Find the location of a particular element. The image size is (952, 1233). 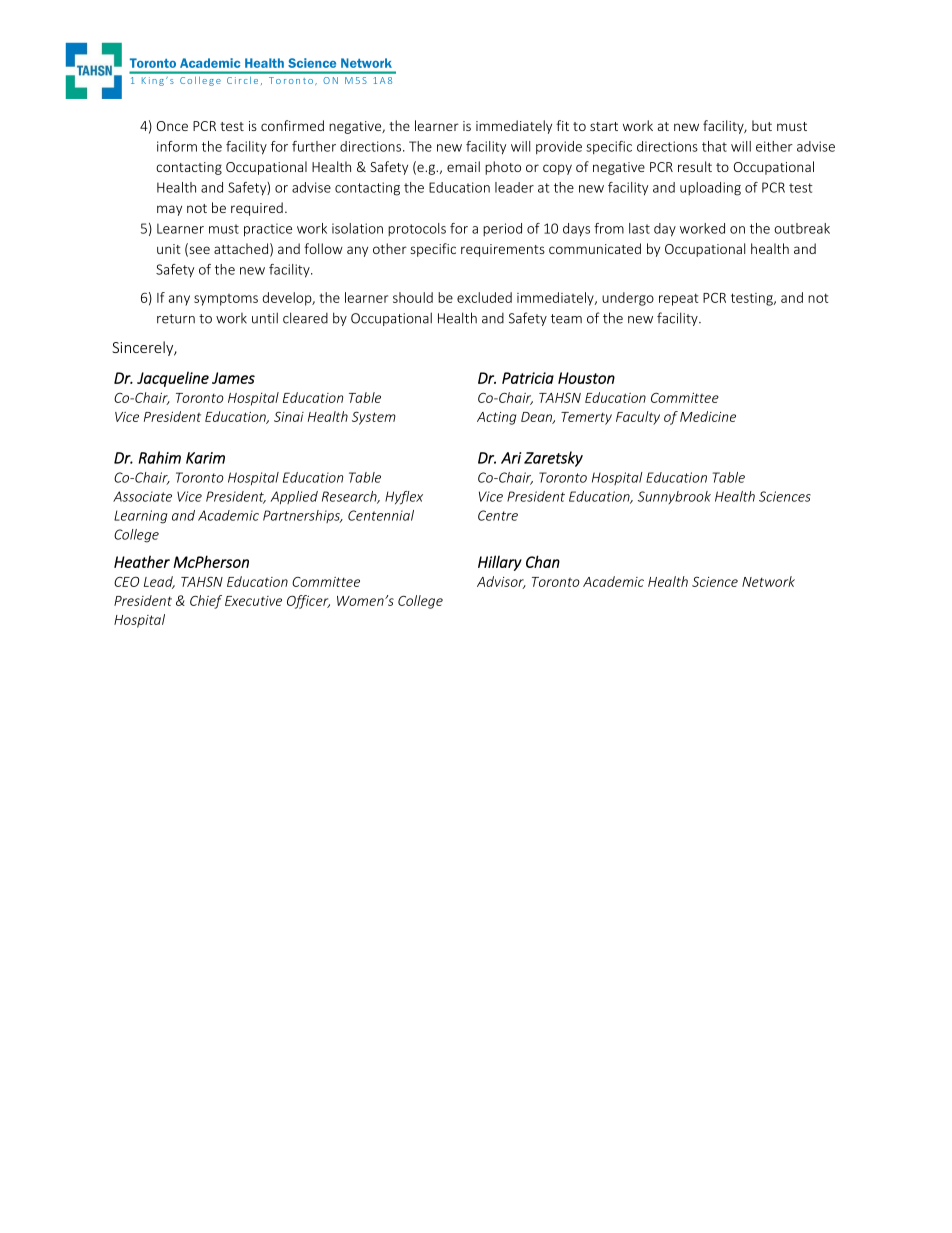

inform is located at coordinates (177, 146).
